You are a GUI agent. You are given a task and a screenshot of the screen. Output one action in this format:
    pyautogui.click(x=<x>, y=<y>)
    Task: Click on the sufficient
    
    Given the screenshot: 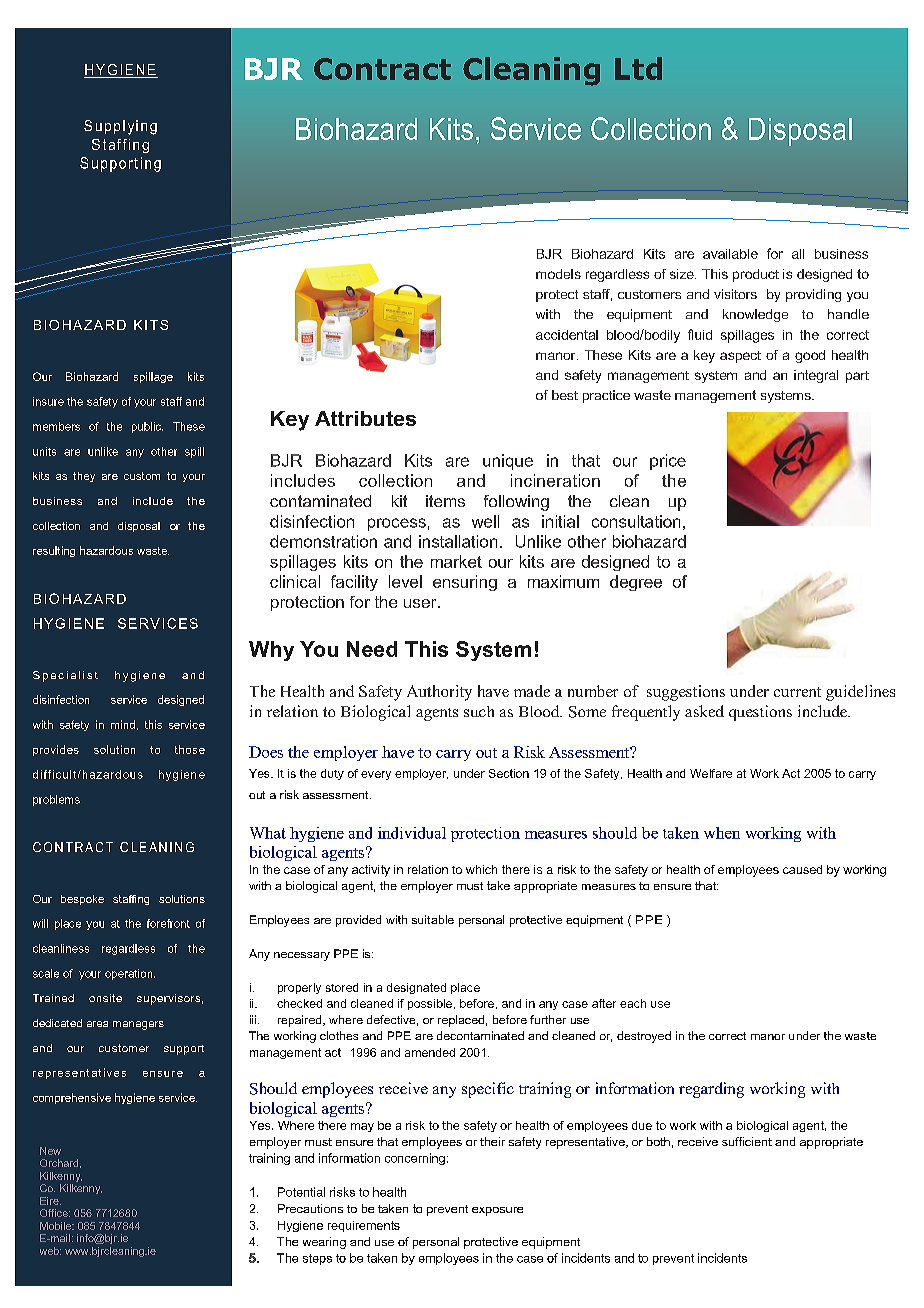 What is the action you would take?
    pyautogui.click(x=747, y=1141)
